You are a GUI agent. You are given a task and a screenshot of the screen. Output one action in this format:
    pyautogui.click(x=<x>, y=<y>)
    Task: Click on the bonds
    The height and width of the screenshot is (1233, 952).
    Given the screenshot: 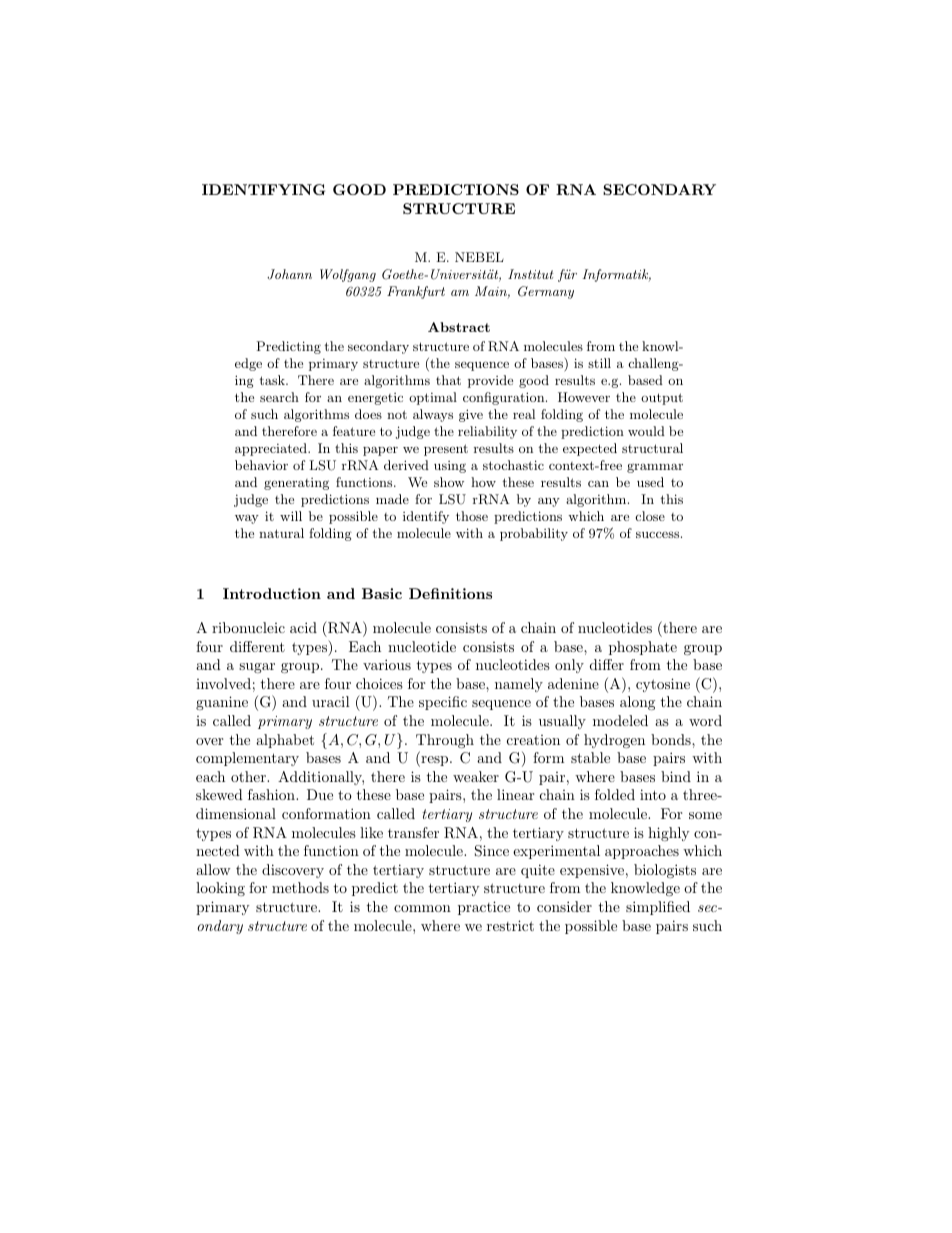 What is the action you would take?
    pyautogui.click(x=672, y=739)
